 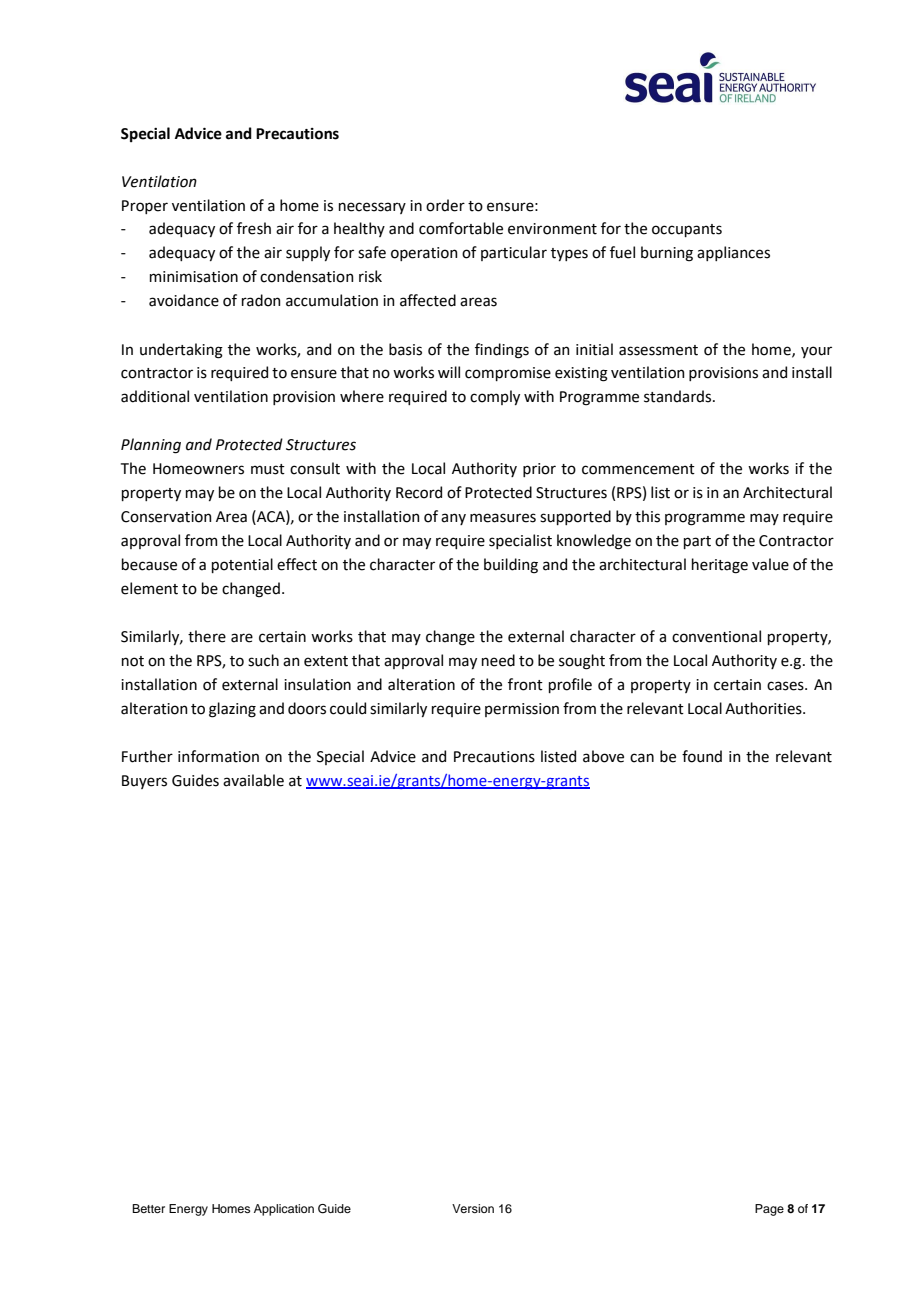 What do you see at coordinates (148, 1208) in the page?
I see `Better` at bounding box center [148, 1208].
